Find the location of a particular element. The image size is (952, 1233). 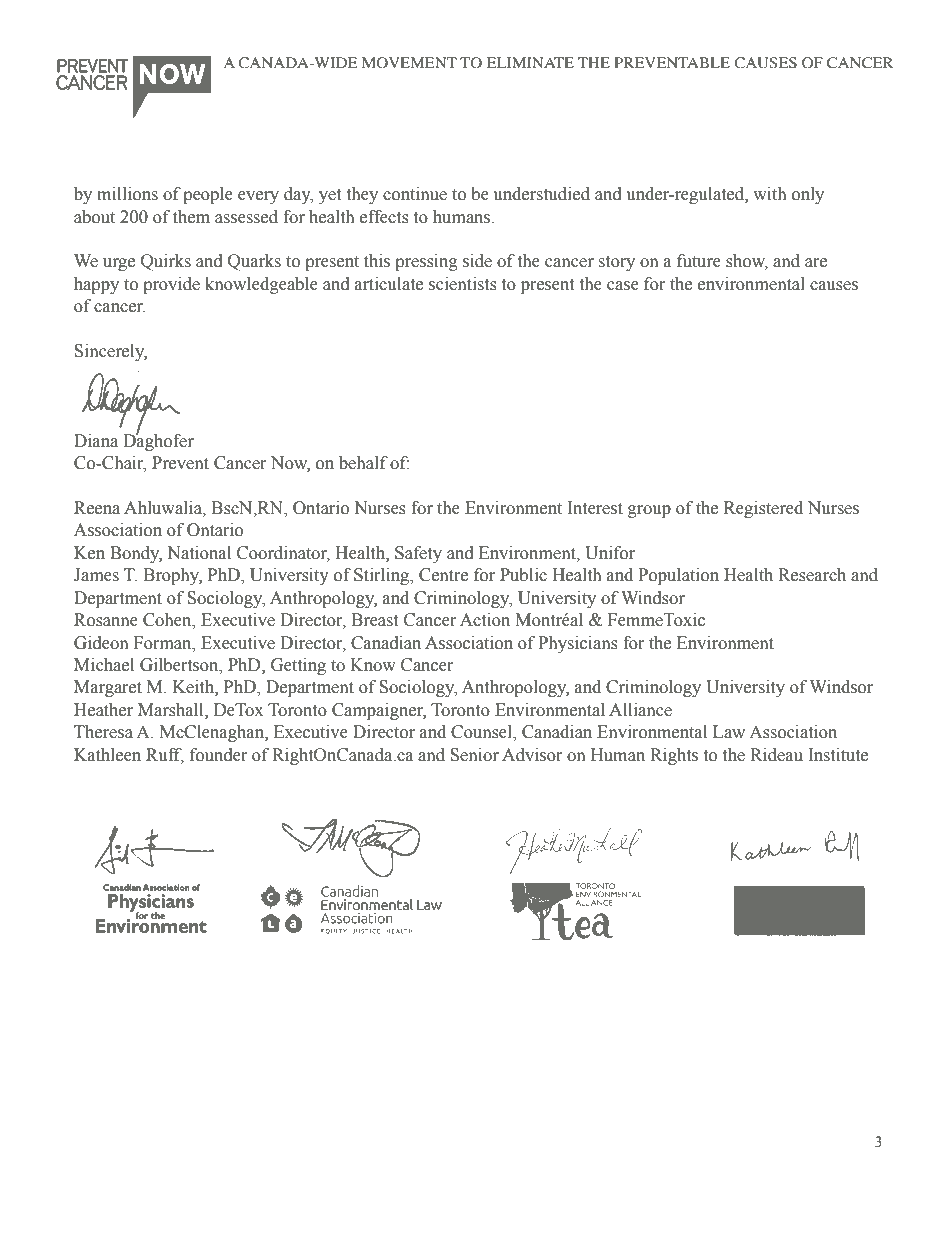

Safety is located at coordinates (418, 554).
